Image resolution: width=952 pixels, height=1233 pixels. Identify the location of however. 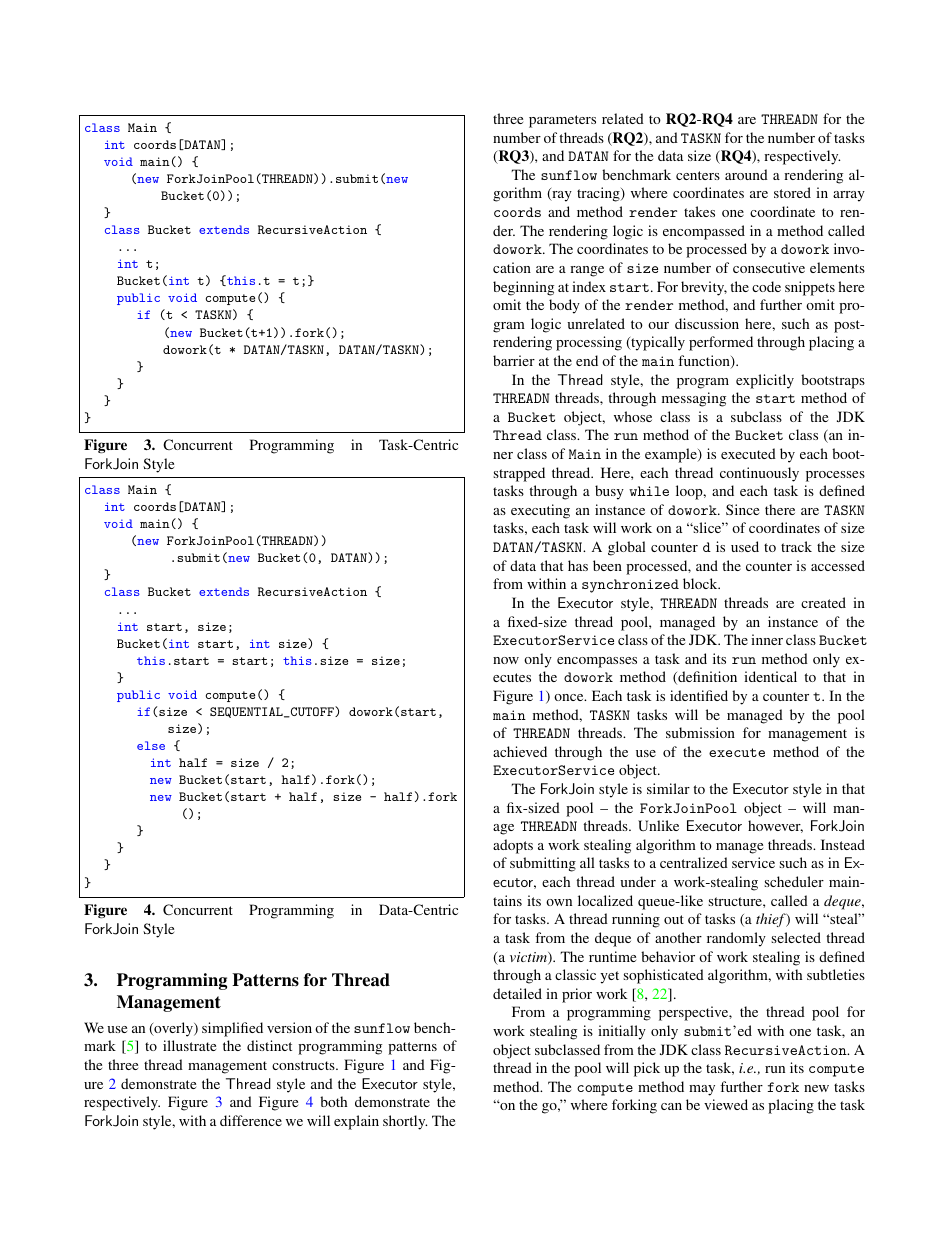
(775, 826).
